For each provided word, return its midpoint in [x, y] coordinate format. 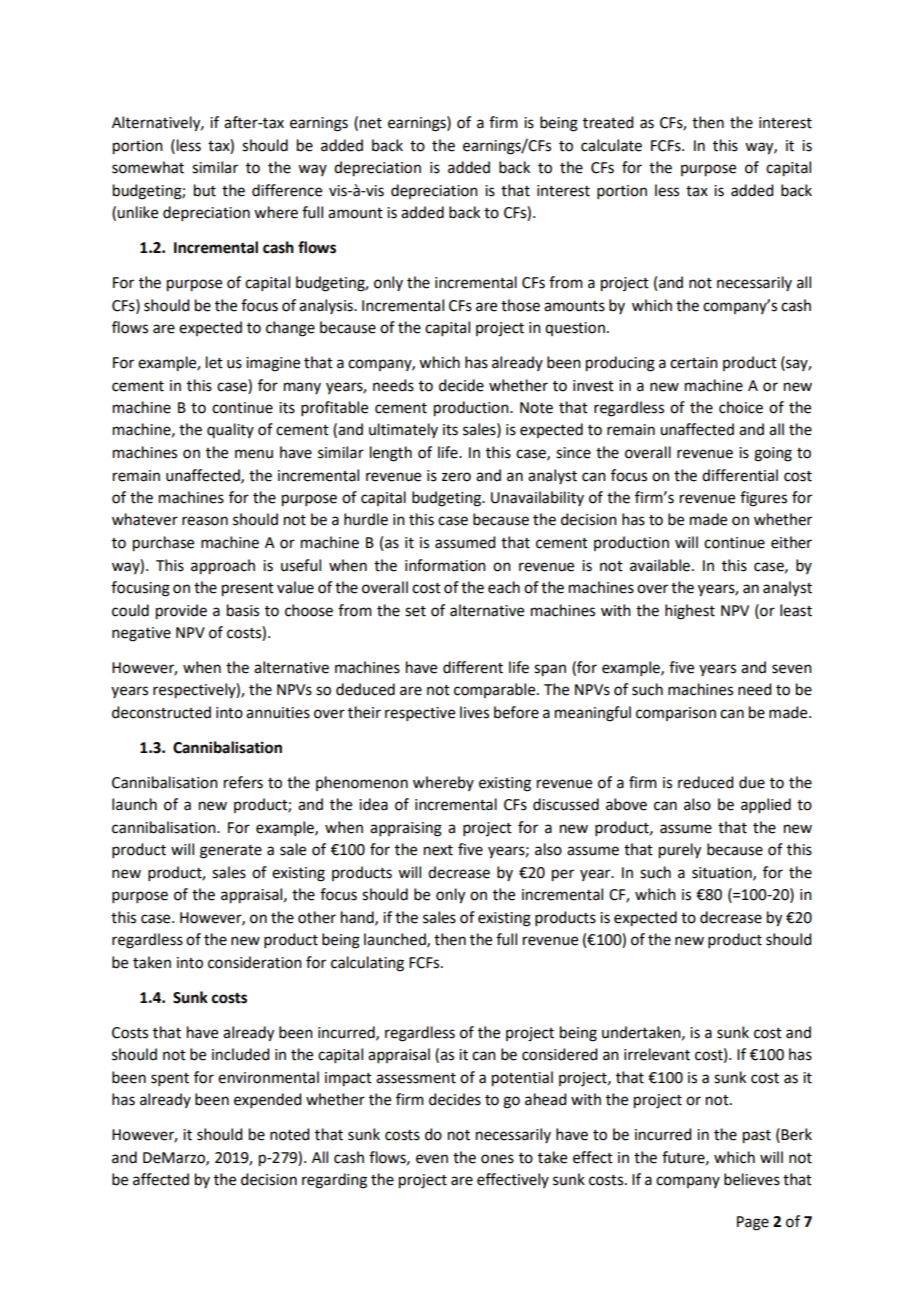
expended [267, 1100]
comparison [676, 714]
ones [497, 1159]
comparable [496, 690]
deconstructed [161, 712]
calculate [611, 145]
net [371, 123]
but [205, 190]
